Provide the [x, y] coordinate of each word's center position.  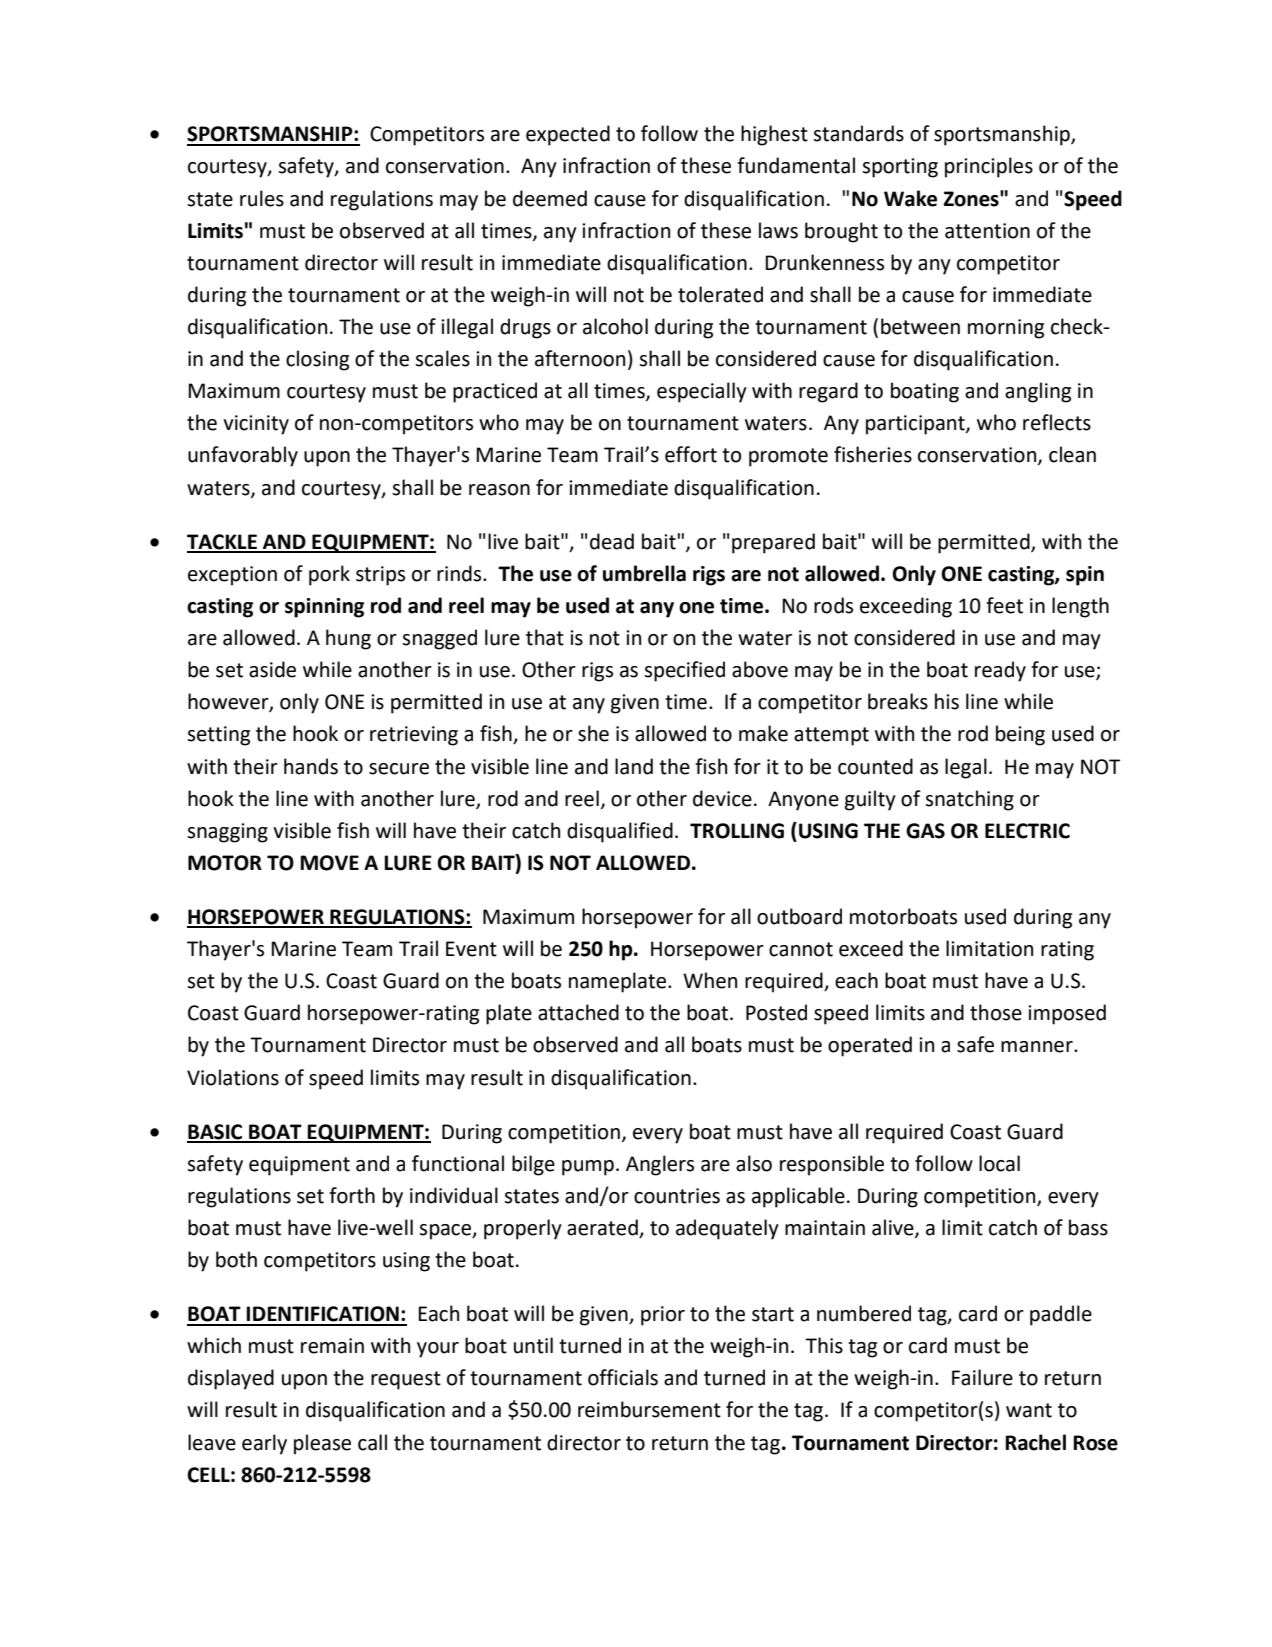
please [322, 1444]
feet [1004, 605]
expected [568, 135]
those [996, 1012]
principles [989, 167]
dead [612, 541]
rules [262, 198]
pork [329, 575]
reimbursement [649, 1409]
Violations [233, 1077]
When [710, 980]
